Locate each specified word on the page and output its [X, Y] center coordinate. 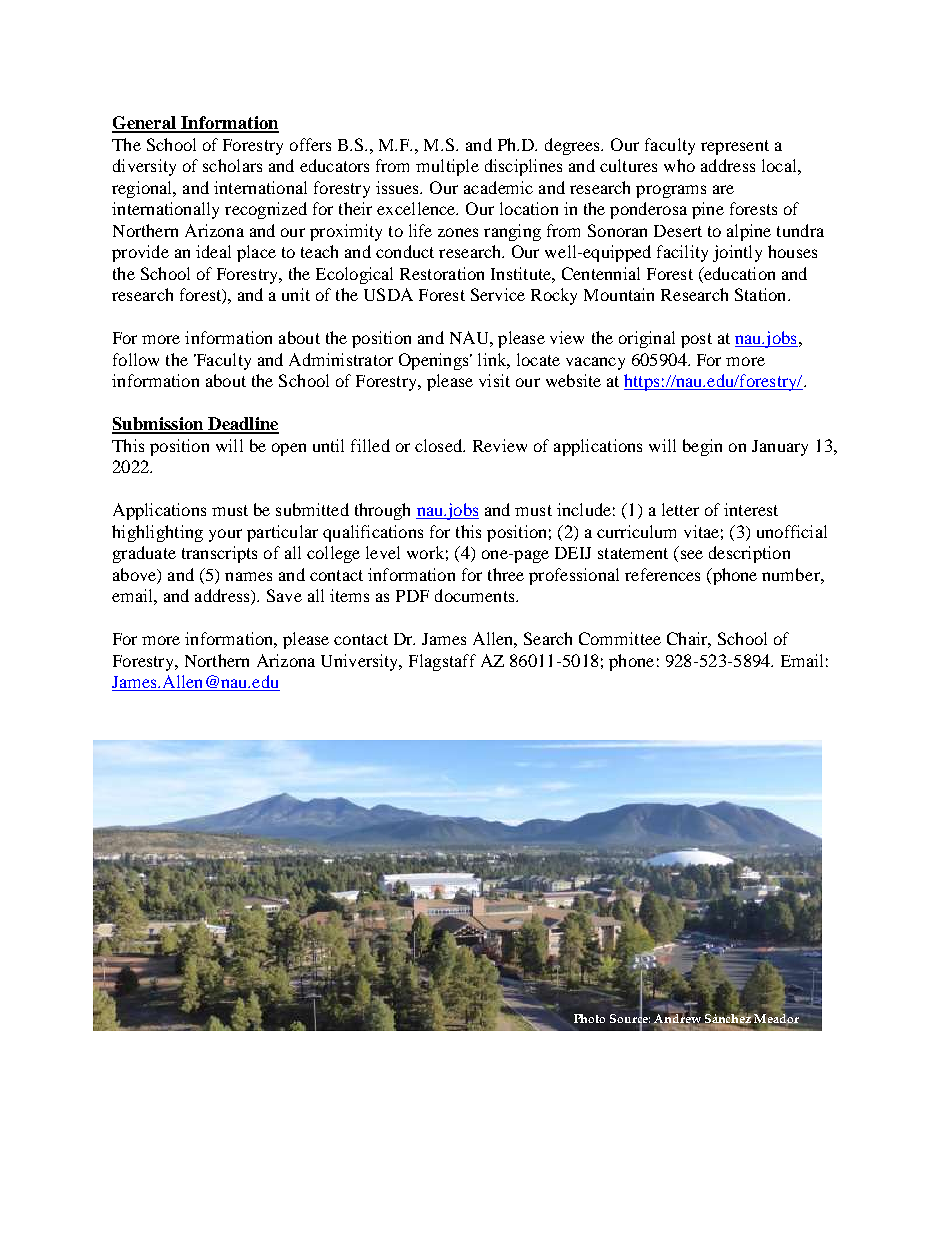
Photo [589, 1018]
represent [735, 147]
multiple [447, 167]
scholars [232, 165]
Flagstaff [442, 662]
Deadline [242, 425]
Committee [620, 638]
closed [440, 445]
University [361, 662]
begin [702, 447]
